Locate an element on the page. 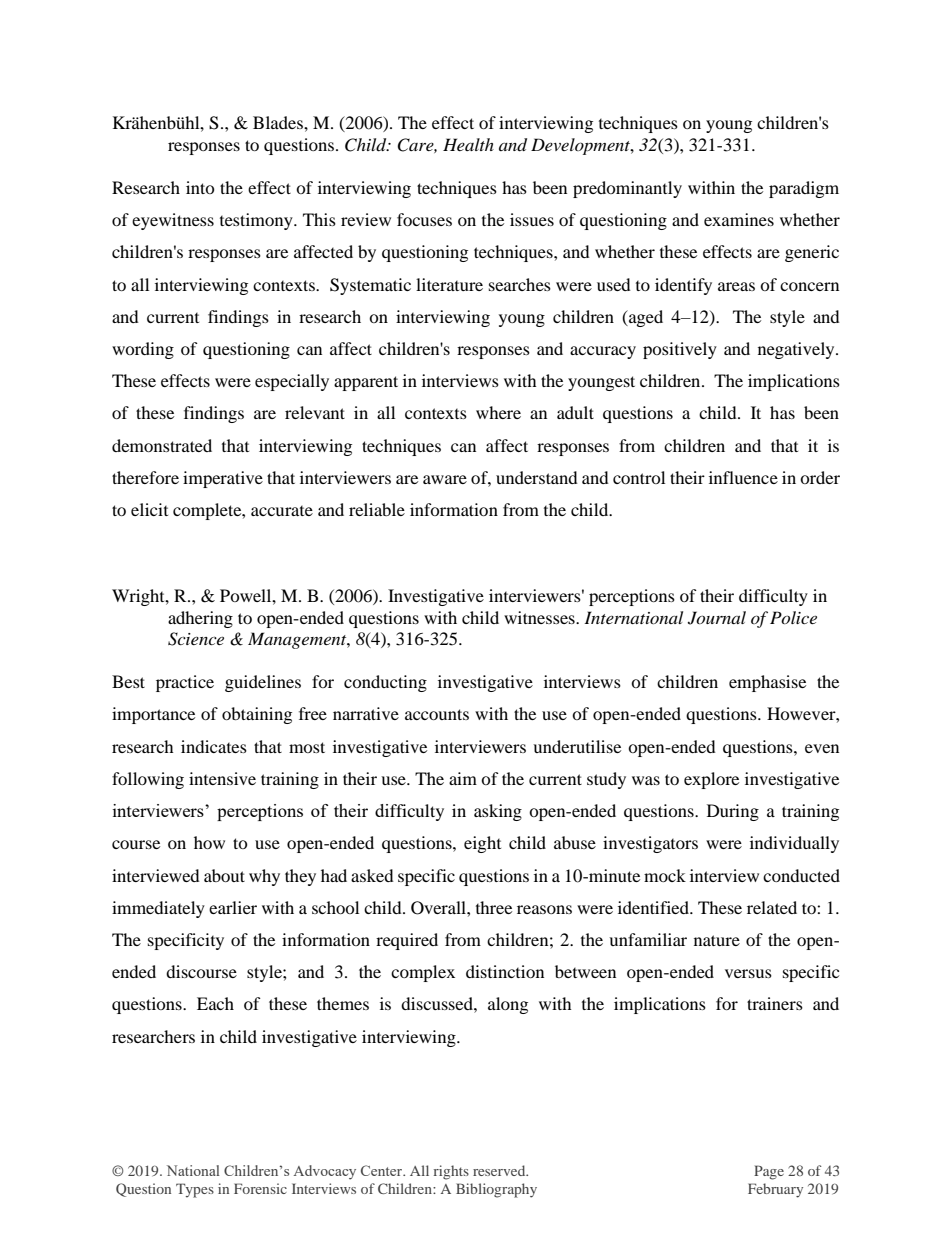 This page has width=952, height=1233. reserved is located at coordinates (500, 1170).
